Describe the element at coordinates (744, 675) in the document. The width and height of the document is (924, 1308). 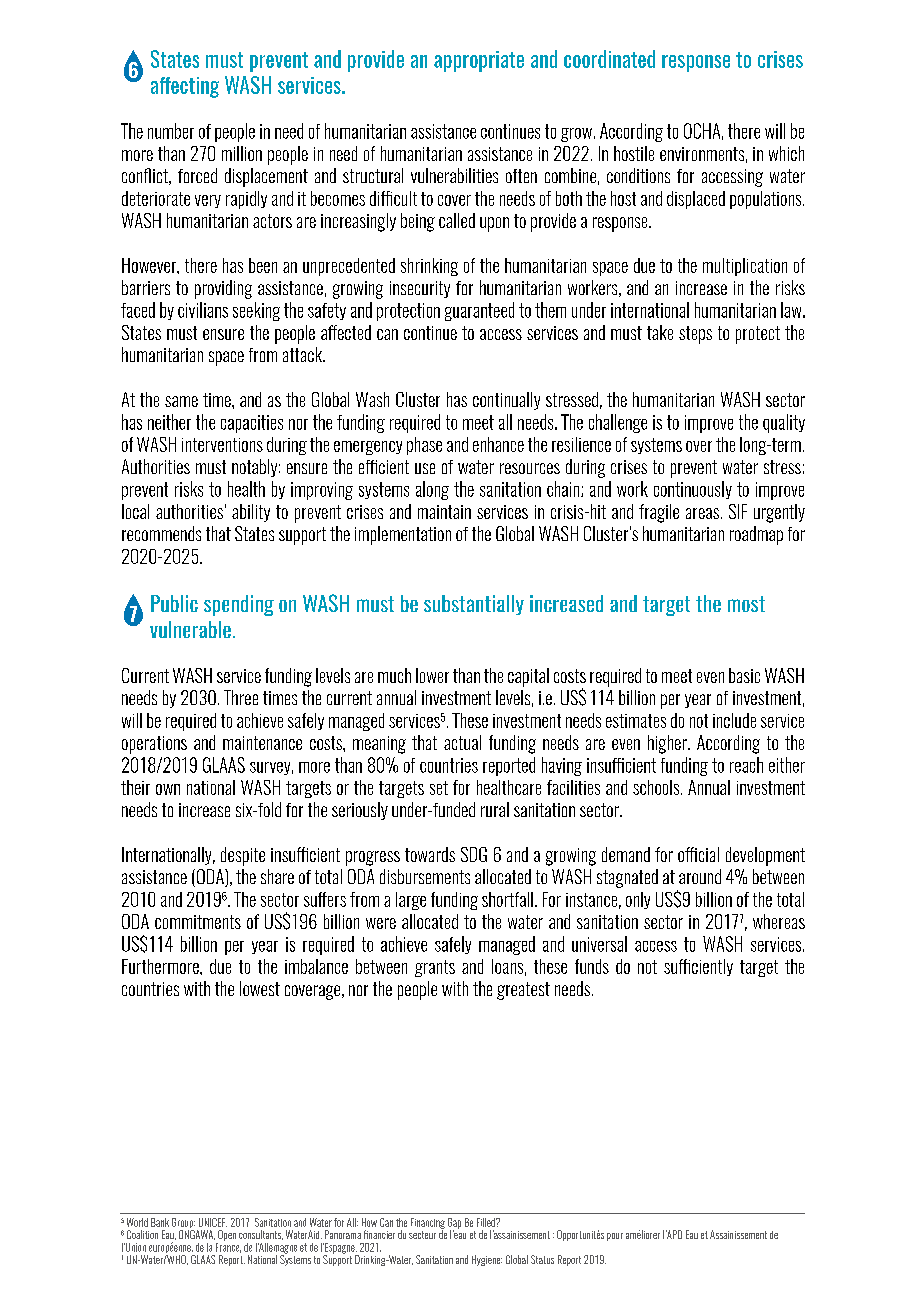
I see `basic` at that location.
